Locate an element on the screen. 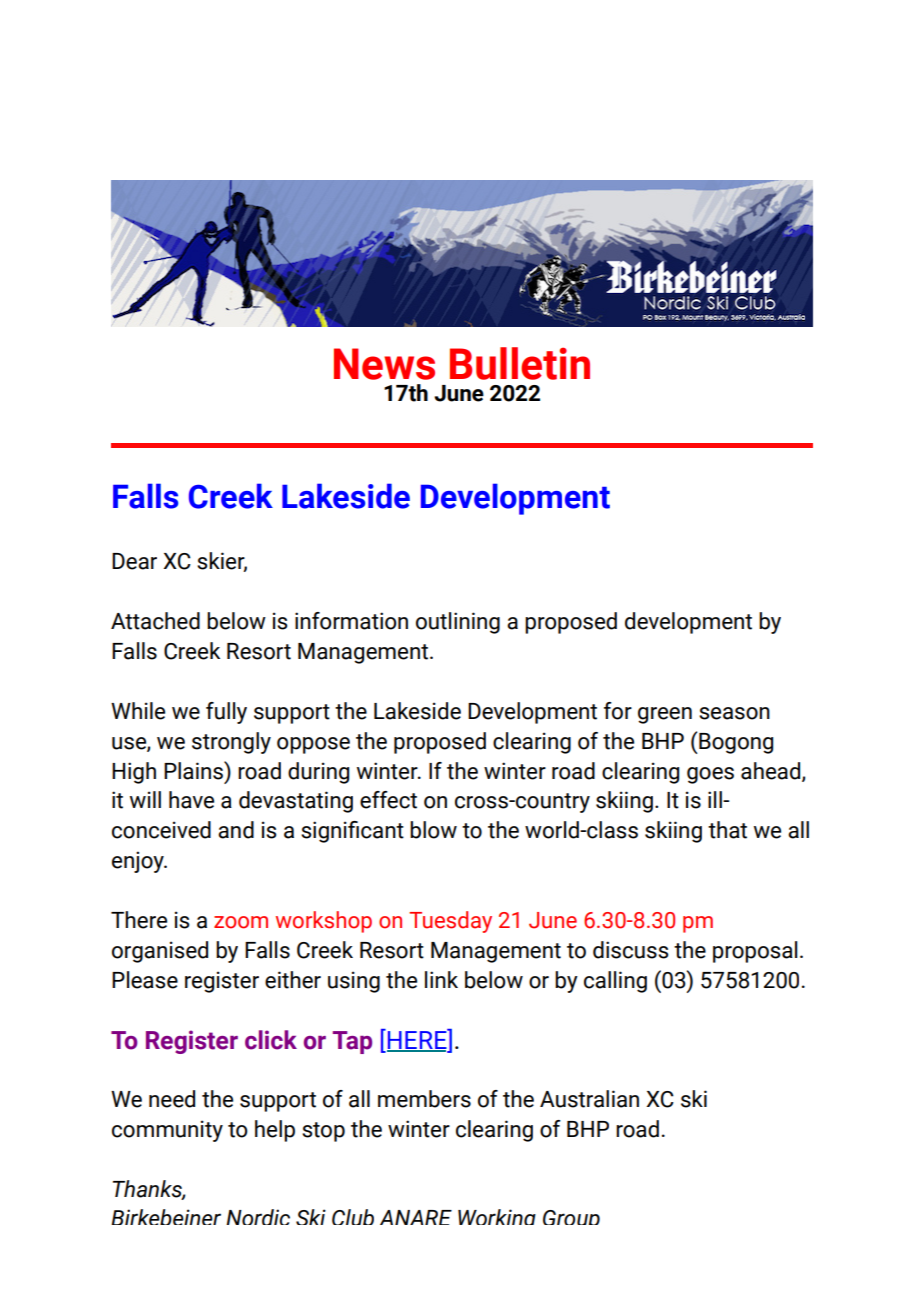 The width and height of the screenshot is (924, 1308). Bulletin is located at coordinates (520, 363).
